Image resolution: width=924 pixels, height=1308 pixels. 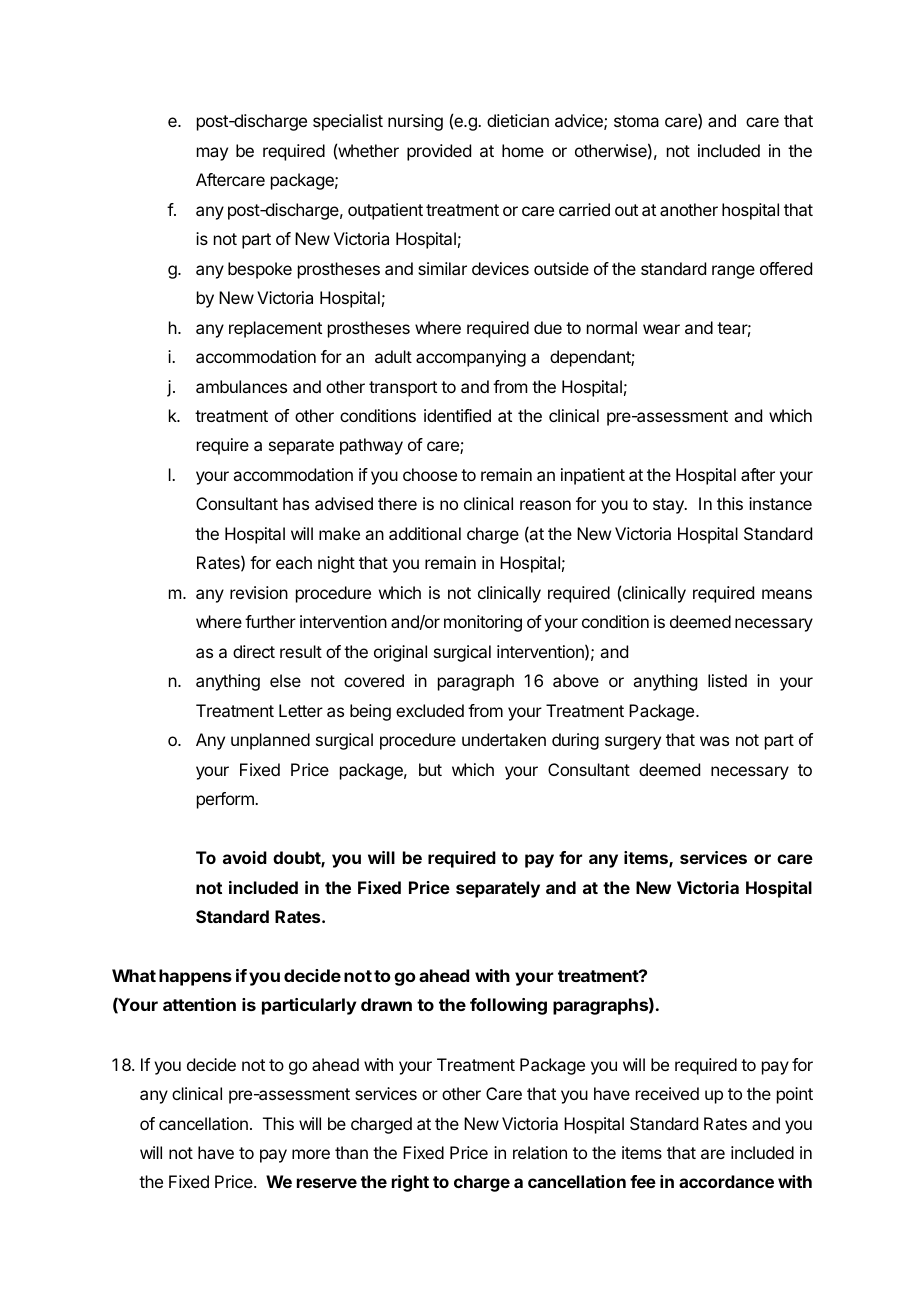 I want to click on but, so click(x=430, y=769).
